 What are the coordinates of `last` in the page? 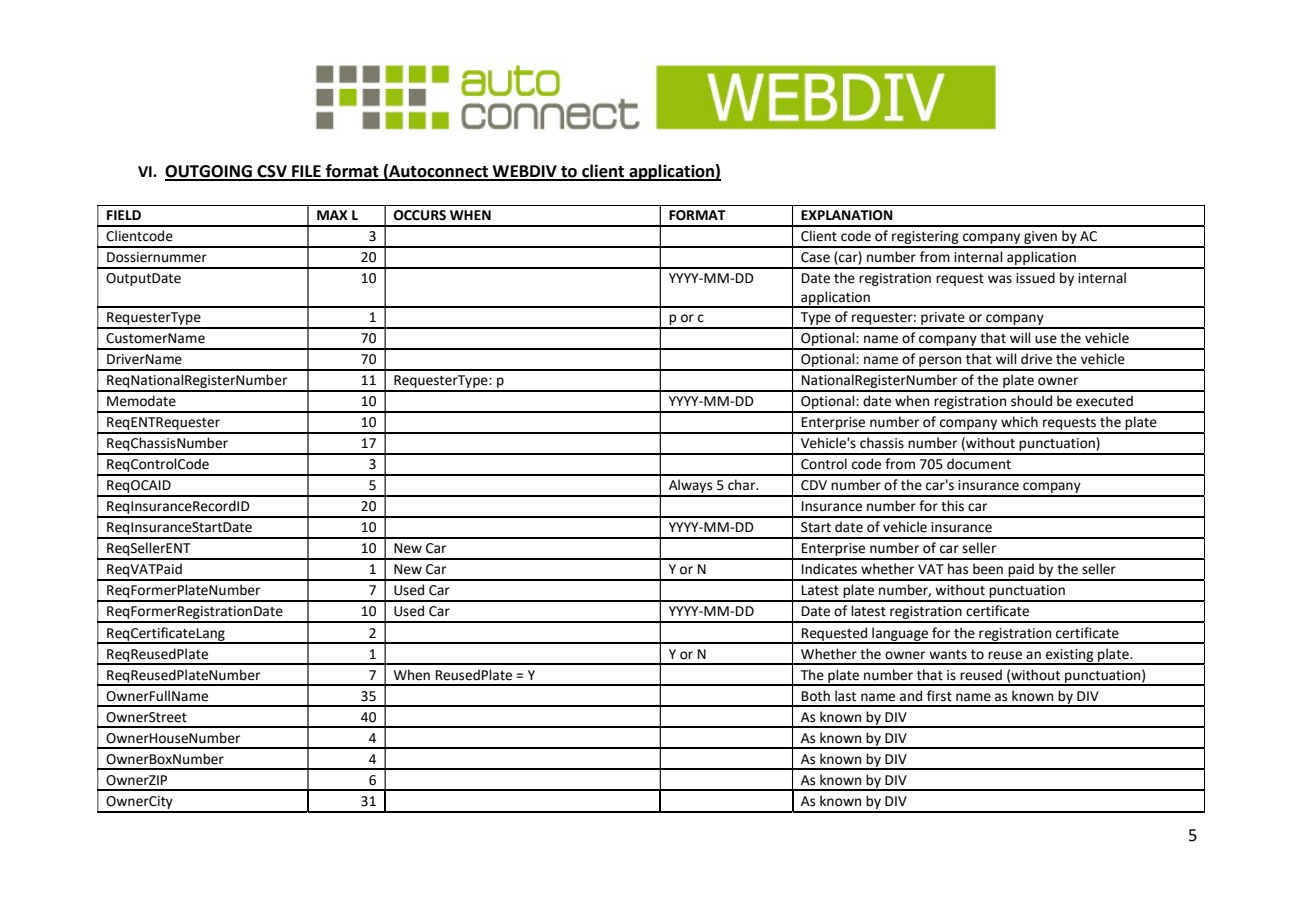 It's located at (845, 696).
